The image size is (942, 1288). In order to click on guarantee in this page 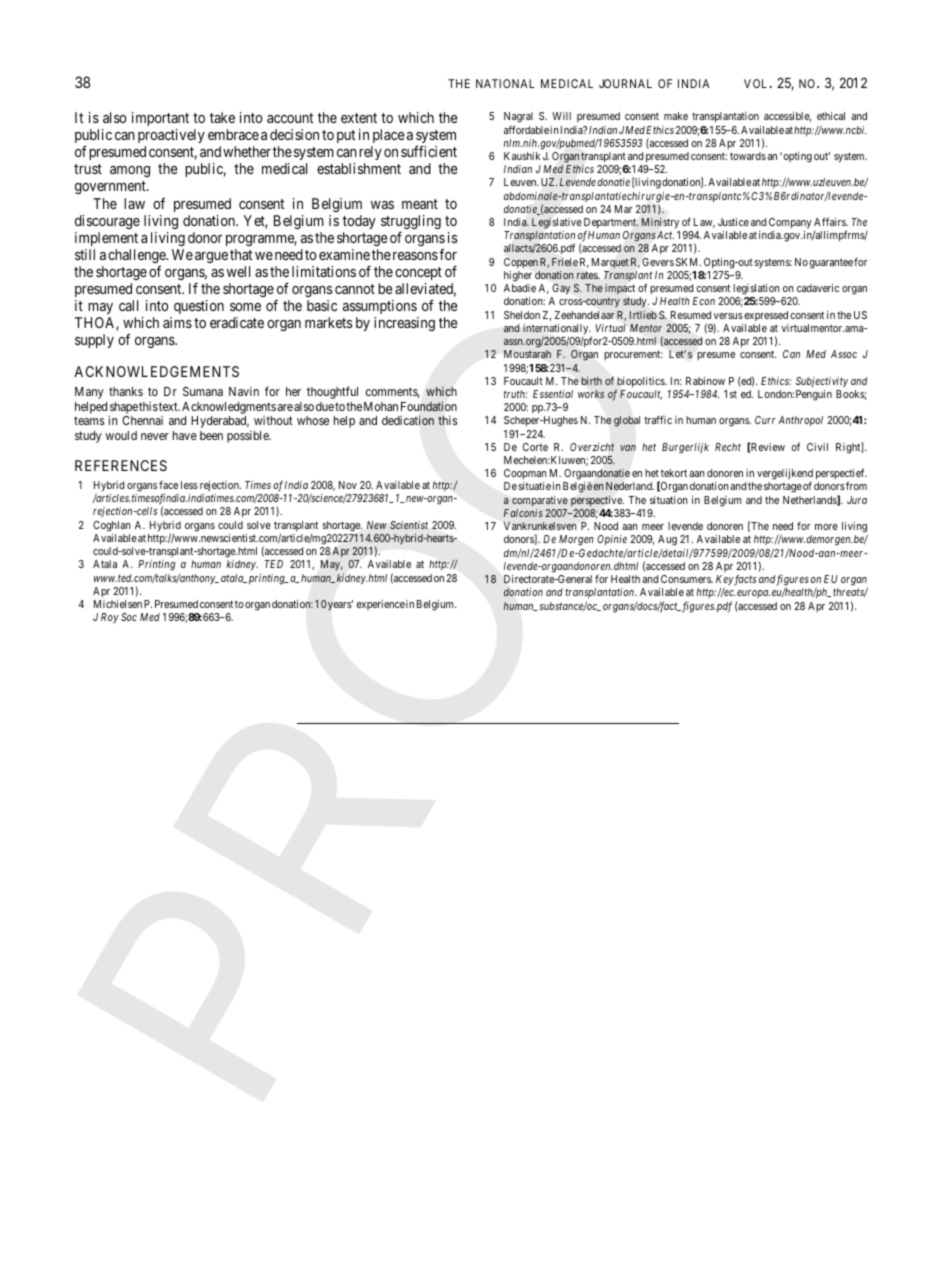, I will do `click(831, 264)`.
